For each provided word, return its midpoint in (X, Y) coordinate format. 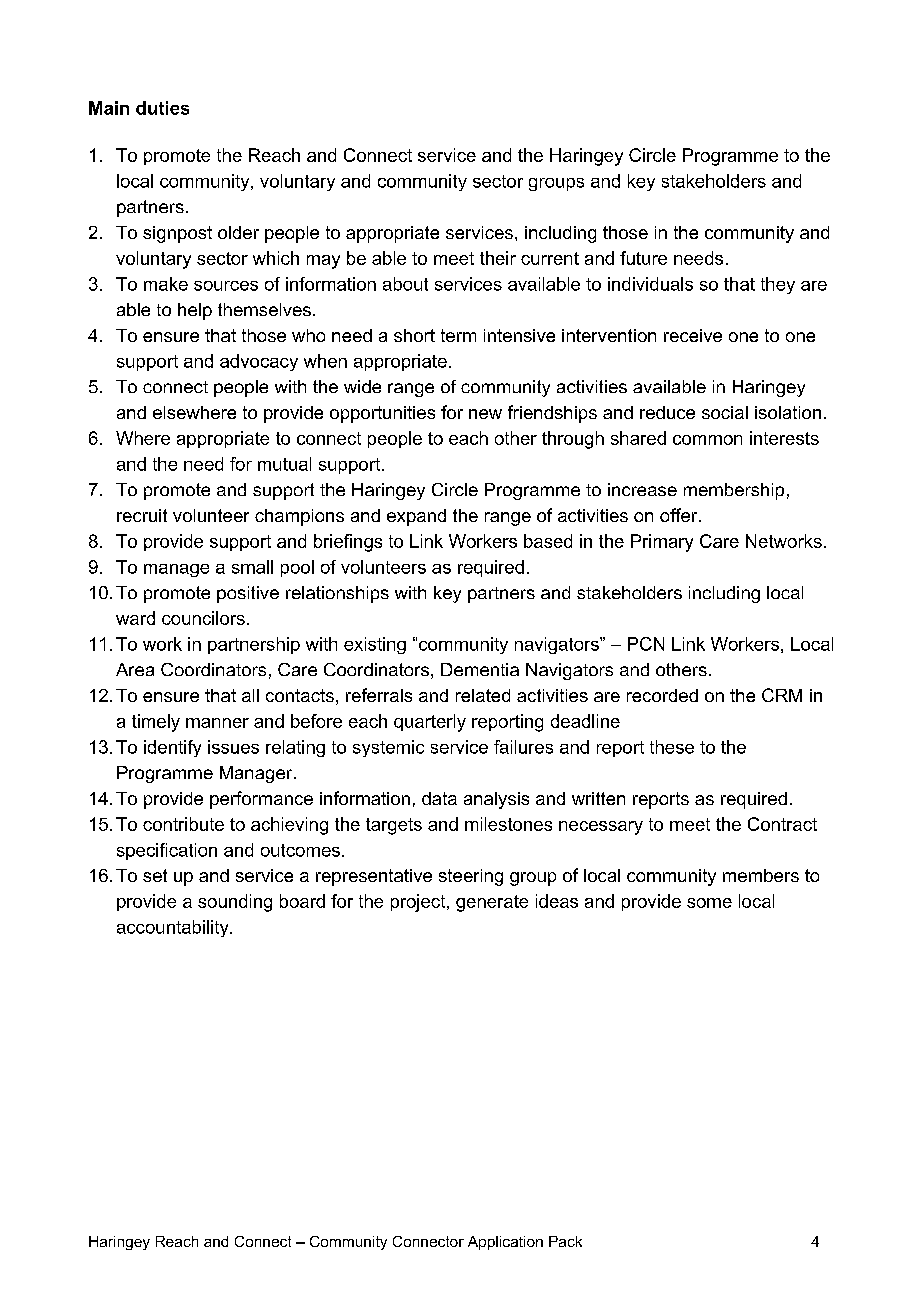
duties (162, 108)
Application (505, 1243)
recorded (662, 695)
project (419, 903)
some (709, 903)
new (485, 414)
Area (135, 669)
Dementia (480, 669)
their (498, 258)
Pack (565, 1241)
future (643, 258)
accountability (174, 928)
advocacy (259, 362)
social (725, 412)
